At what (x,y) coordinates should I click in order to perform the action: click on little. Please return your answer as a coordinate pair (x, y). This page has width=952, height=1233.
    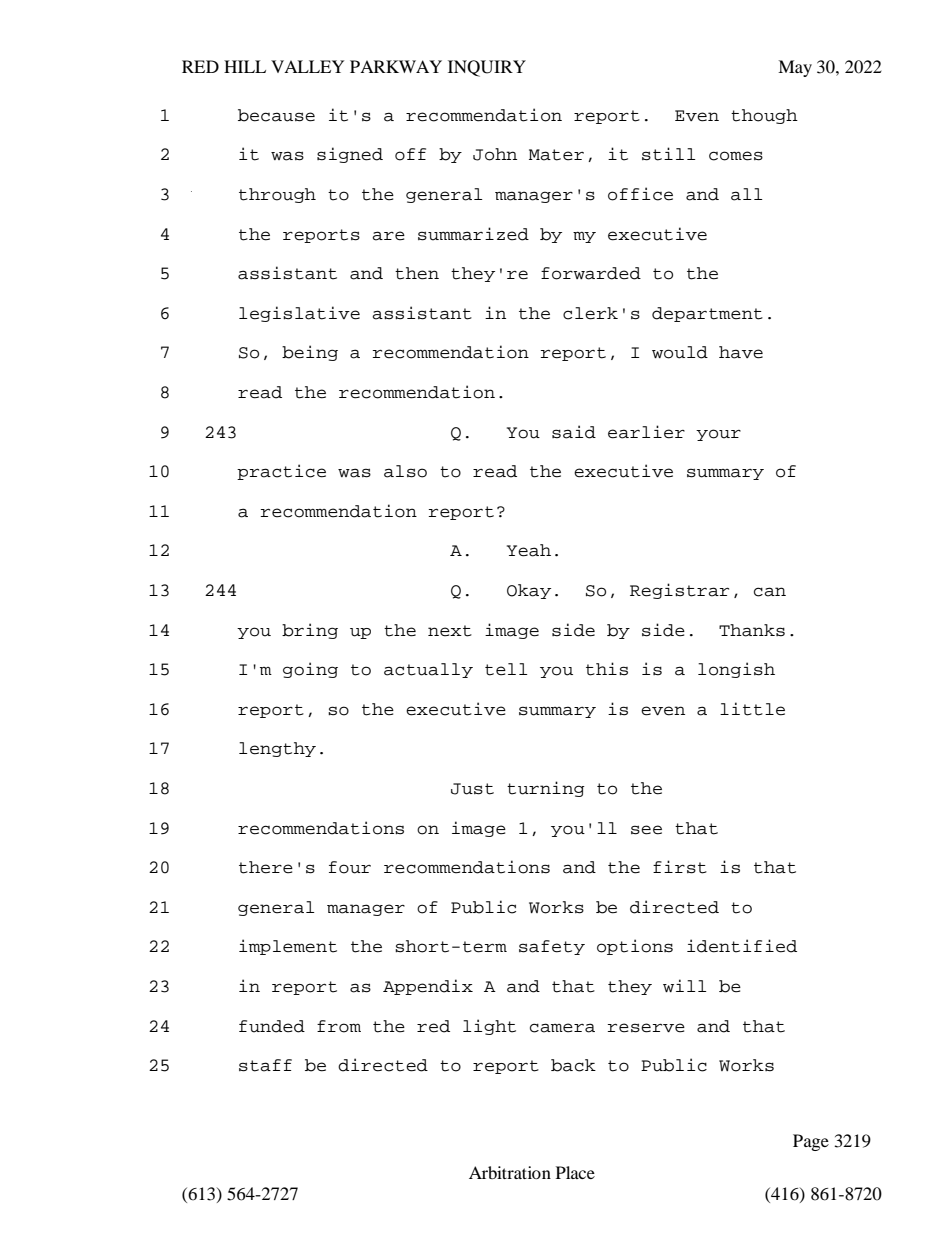
    Looking at the image, I should click on (752, 709).
